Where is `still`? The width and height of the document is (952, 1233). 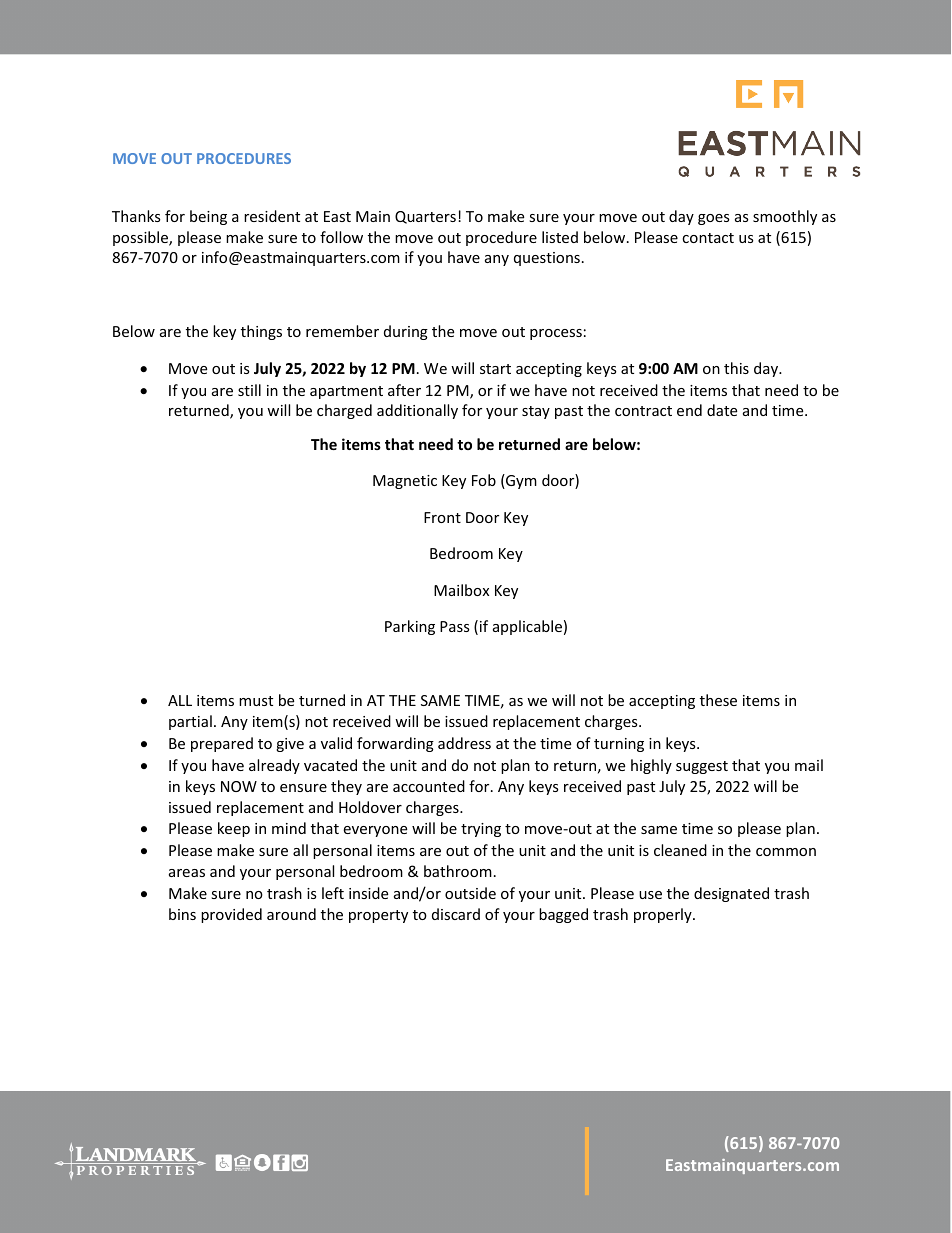 still is located at coordinates (249, 390).
